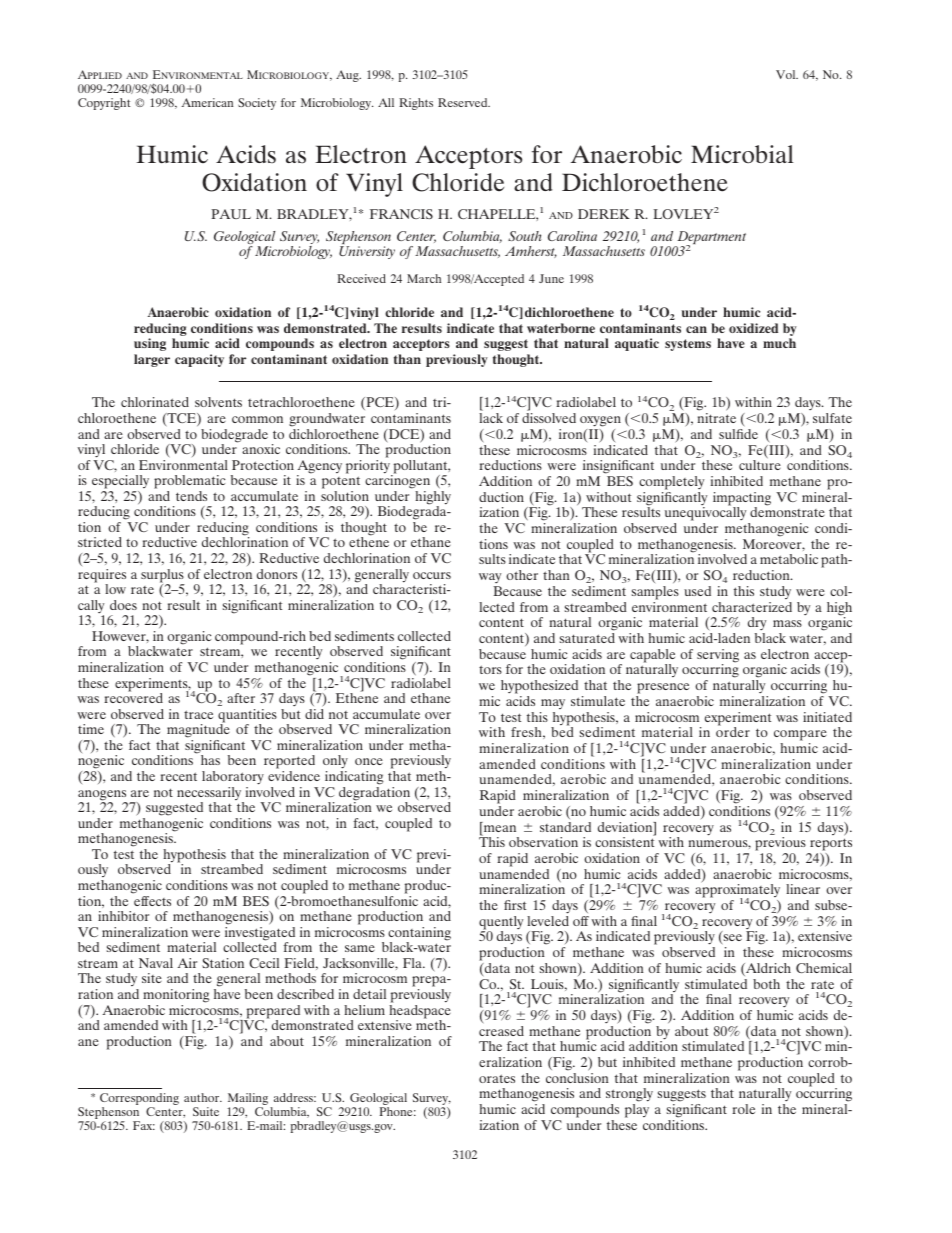 The height and width of the document is (1233, 952). I want to click on author, so click(203, 1097).
